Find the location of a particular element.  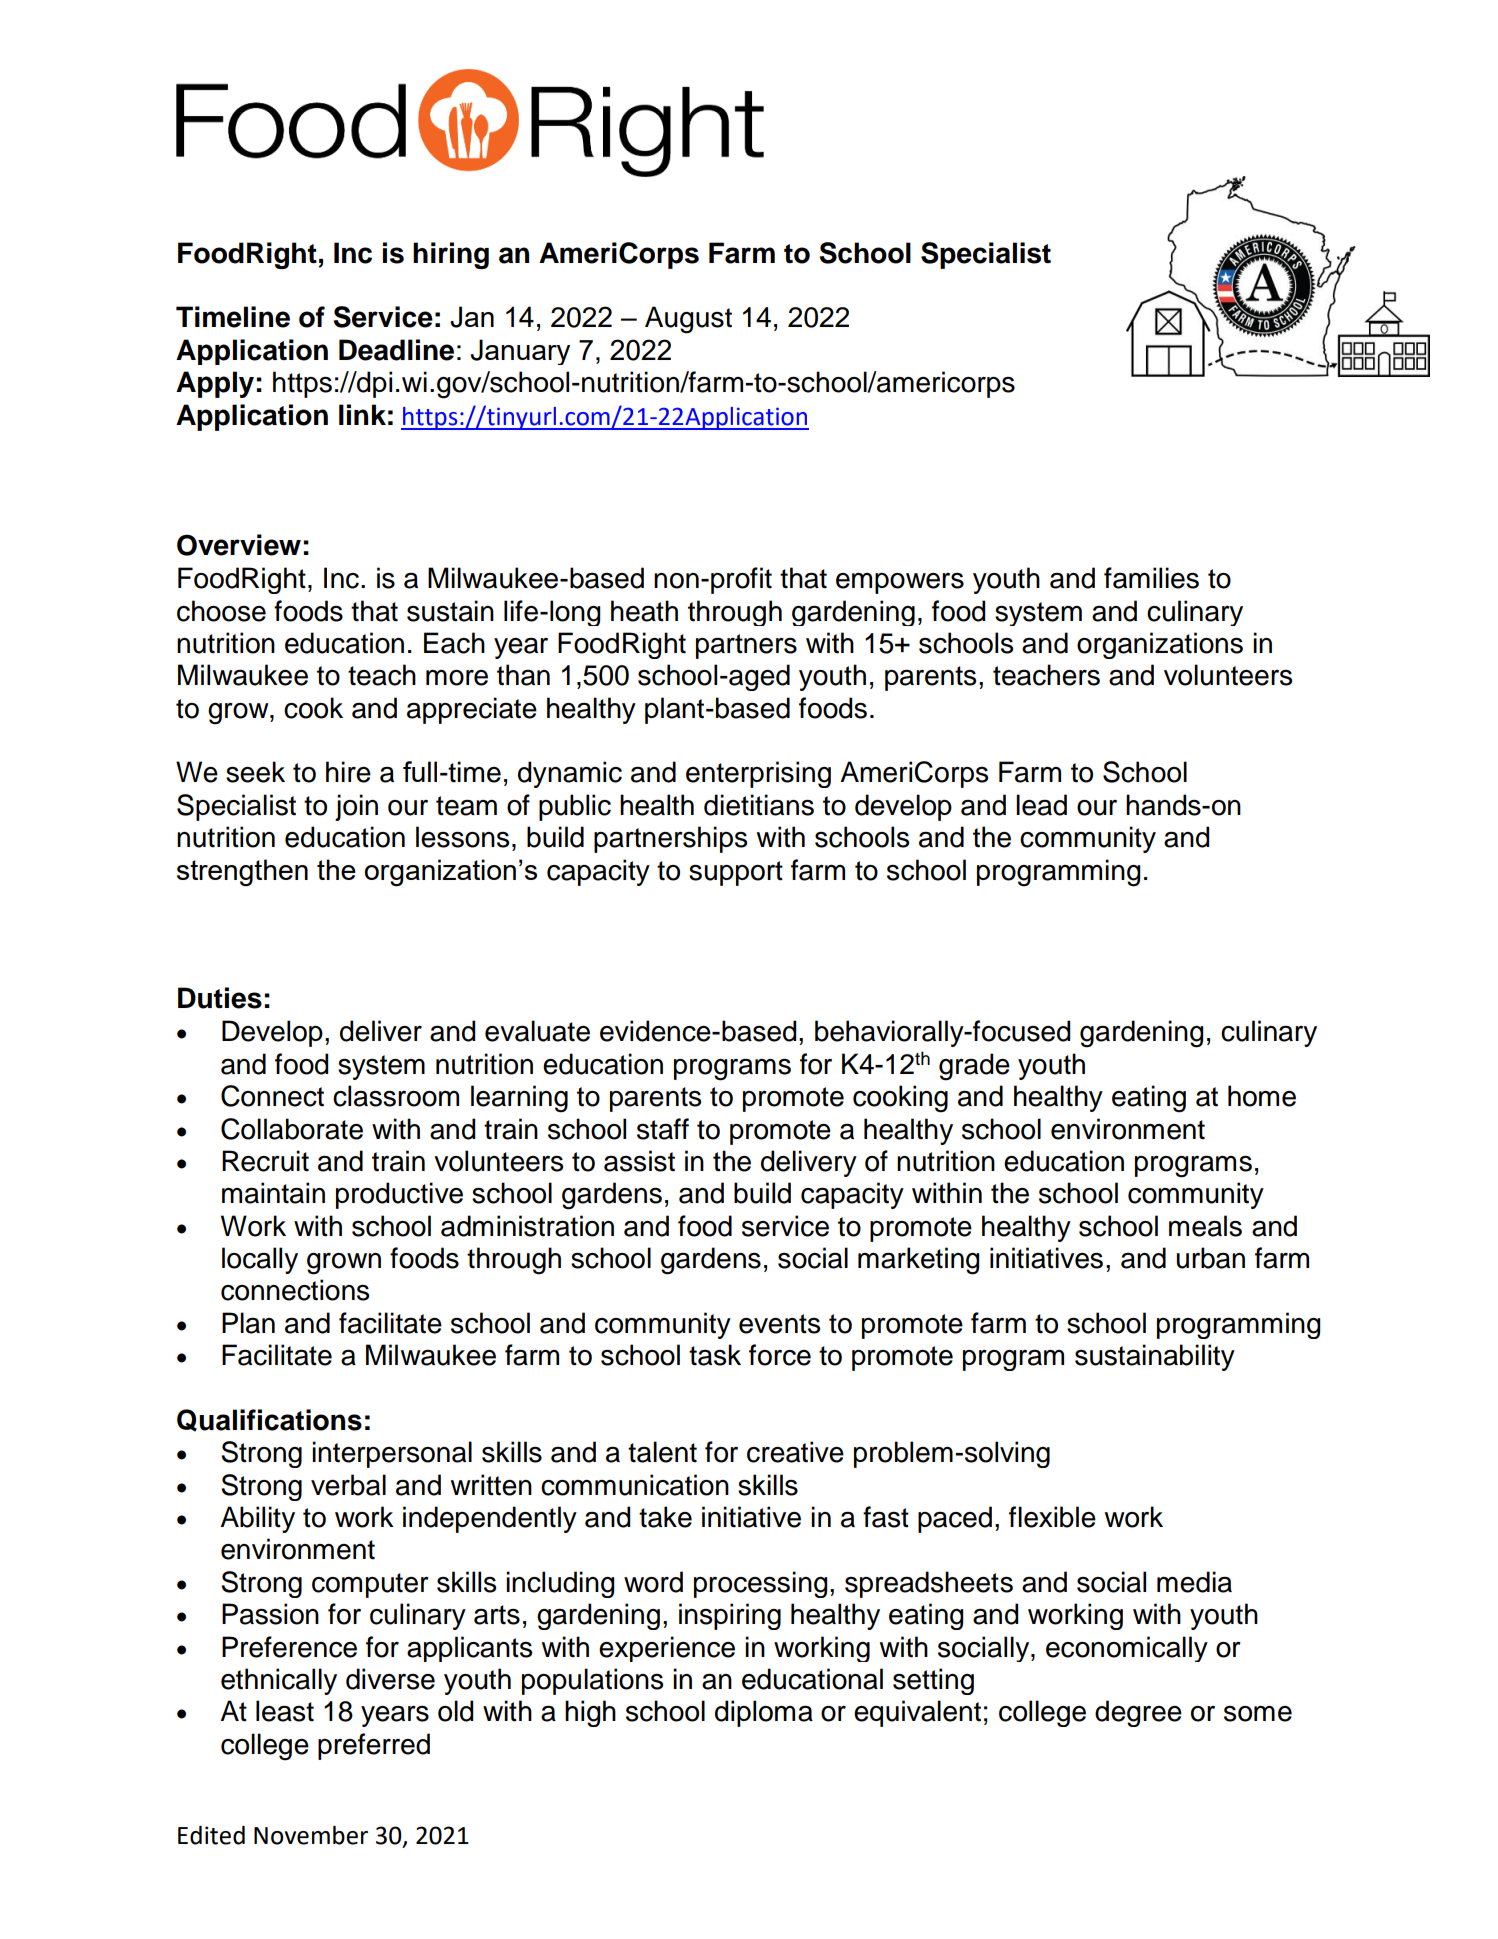

classroom is located at coordinates (396, 1096).
